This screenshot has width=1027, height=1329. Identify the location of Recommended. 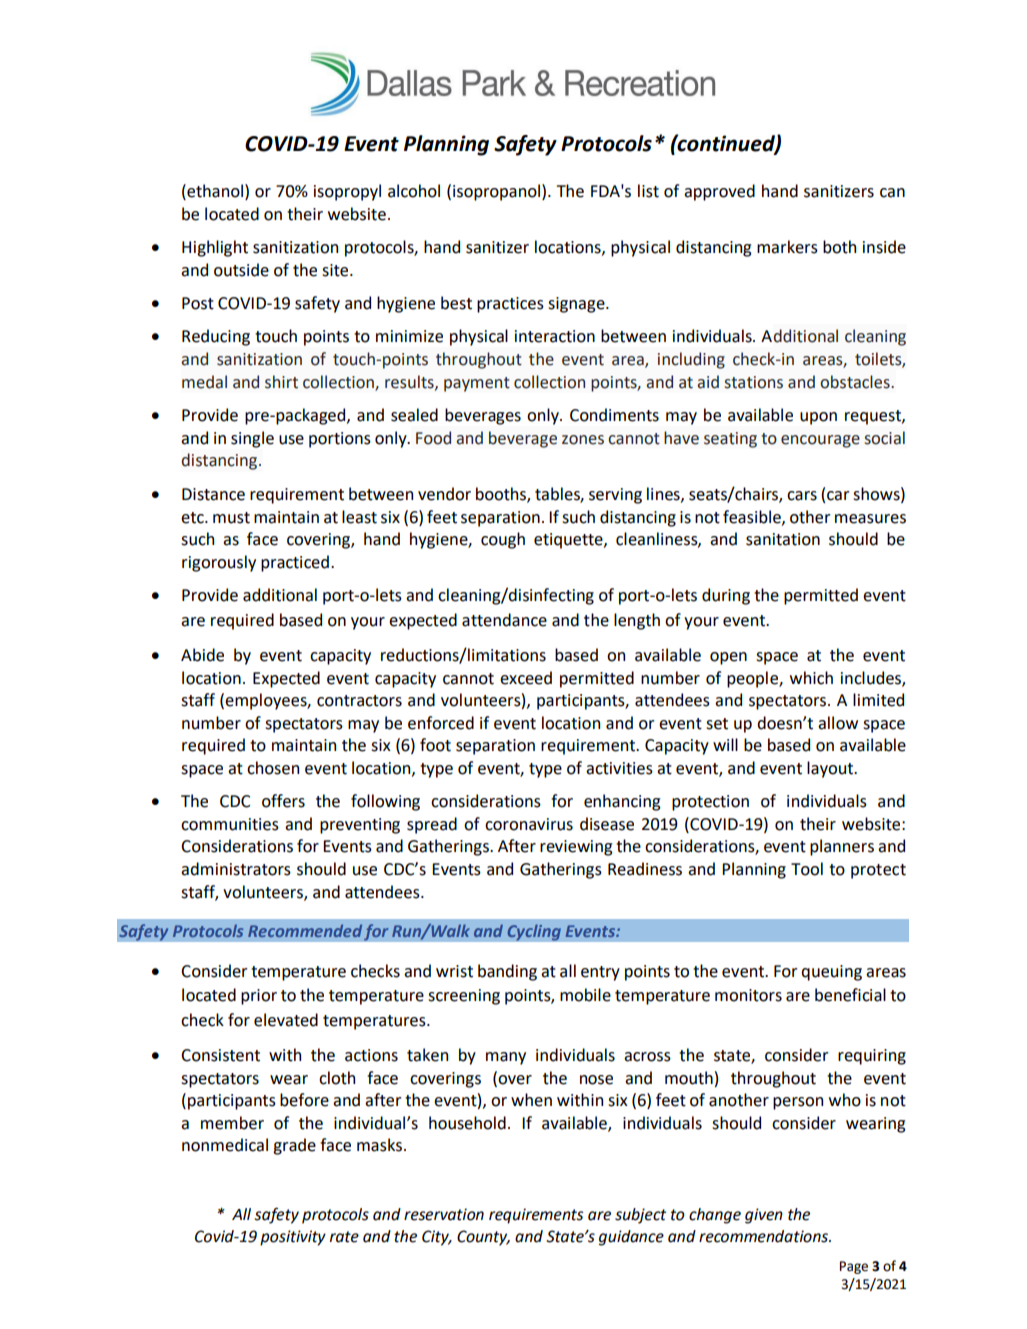
(305, 931).
